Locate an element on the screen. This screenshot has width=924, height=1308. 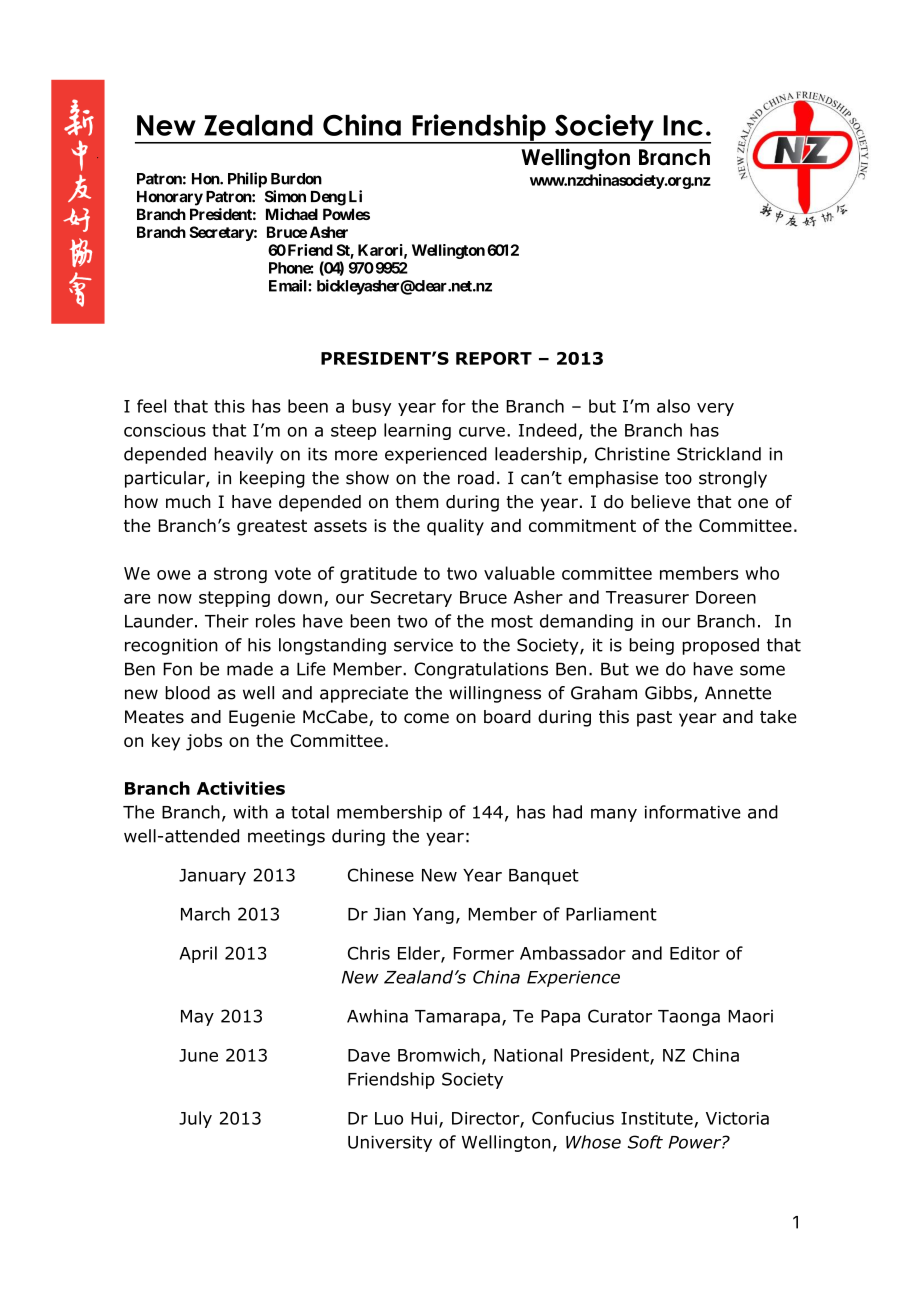
Philip is located at coordinates (247, 180).
